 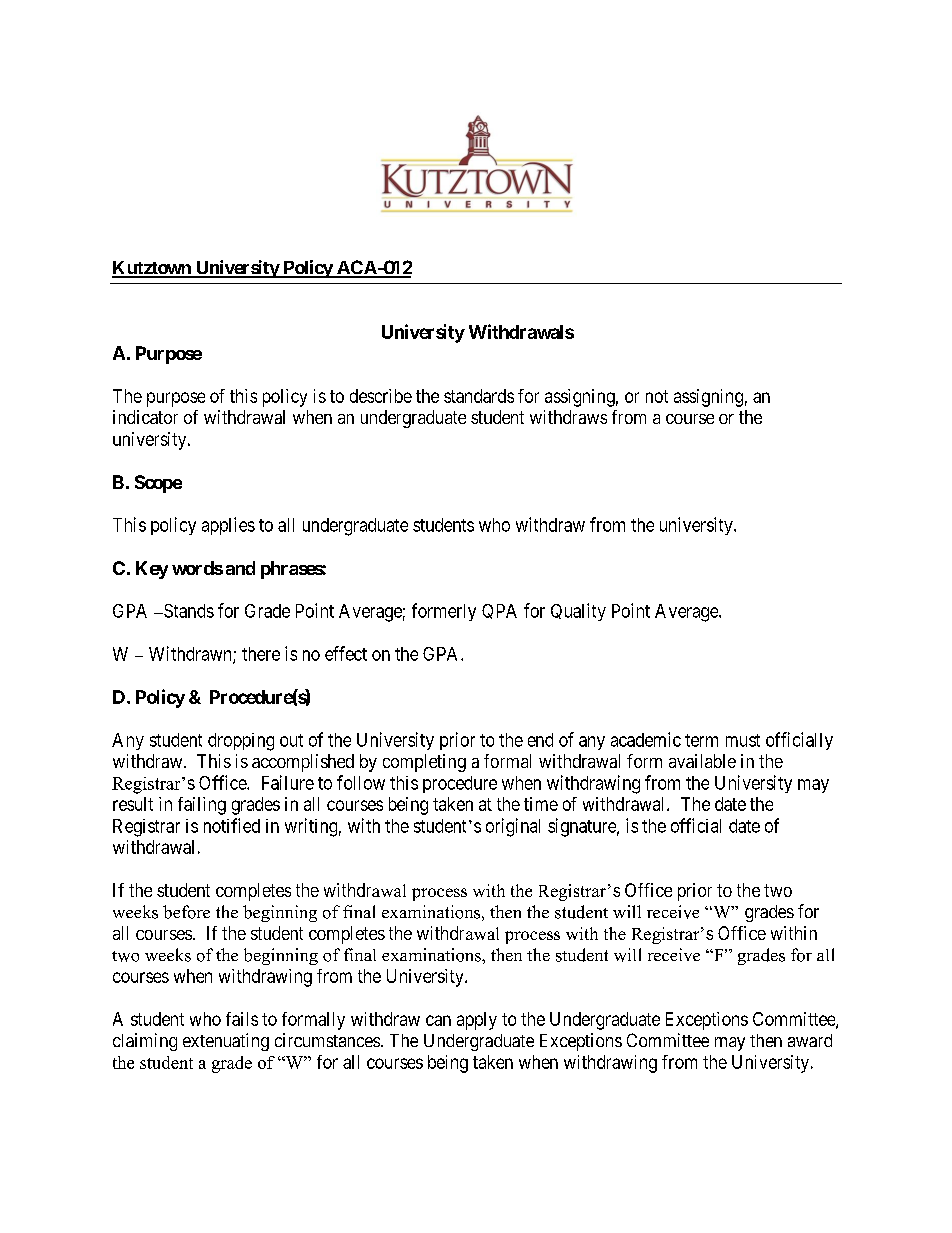 What do you see at coordinates (743, 740) in the page?
I see `must` at bounding box center [743, 740].
